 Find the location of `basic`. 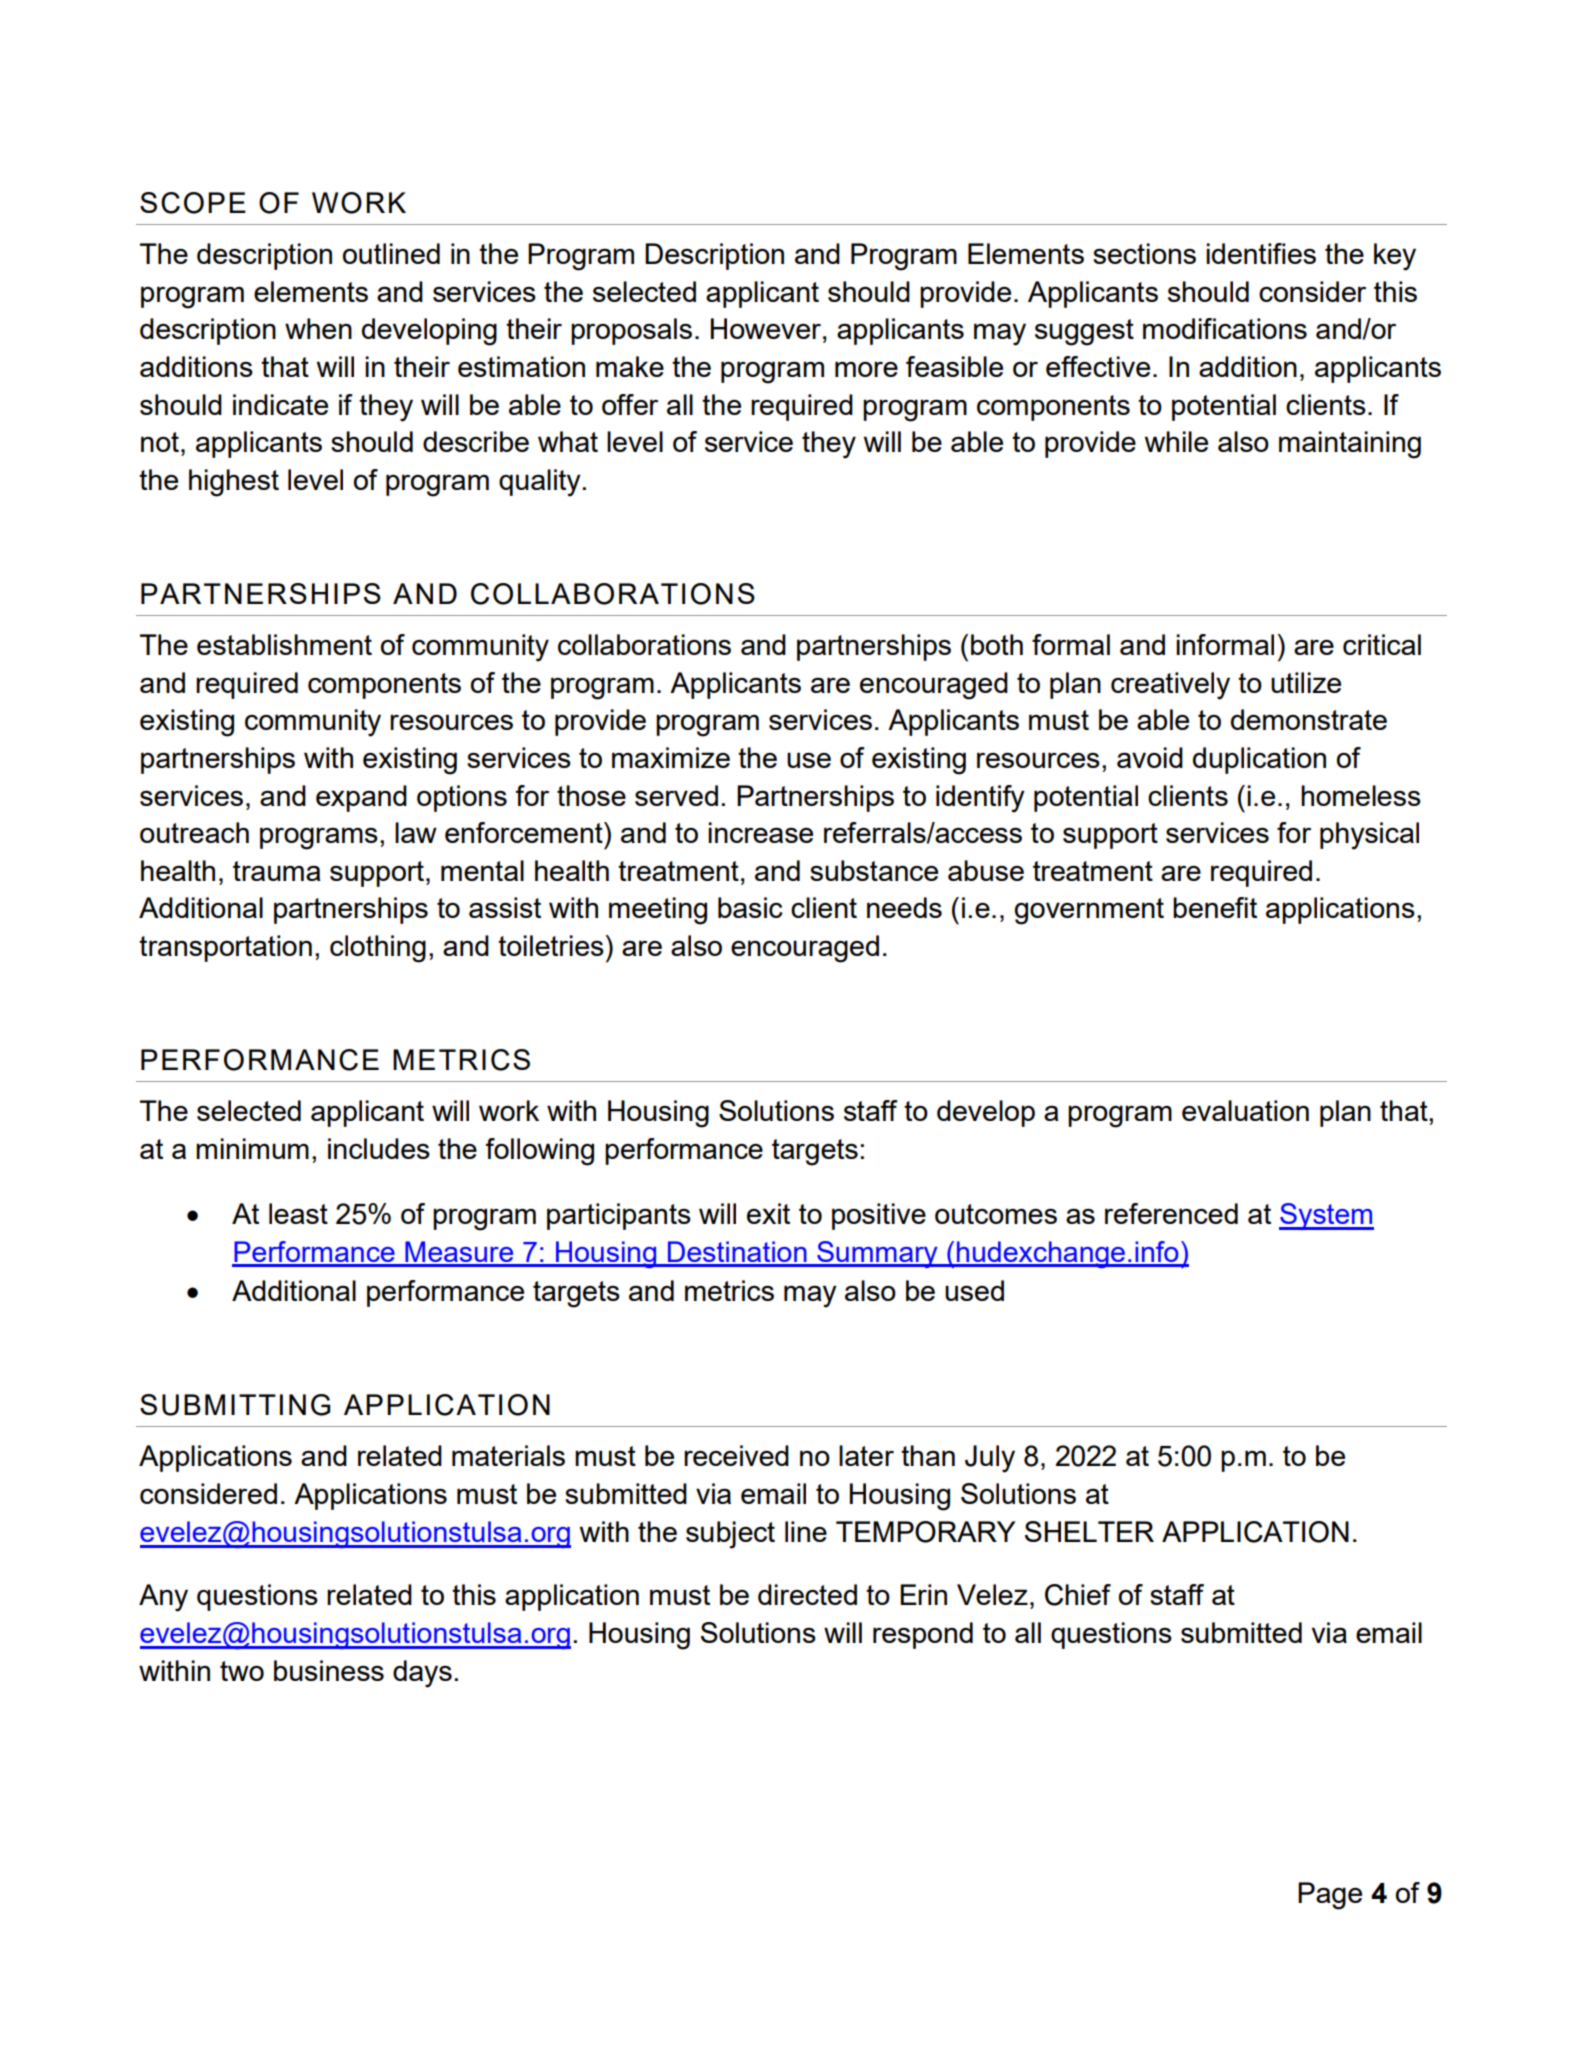

basic is located at coordinates (750, 907).
